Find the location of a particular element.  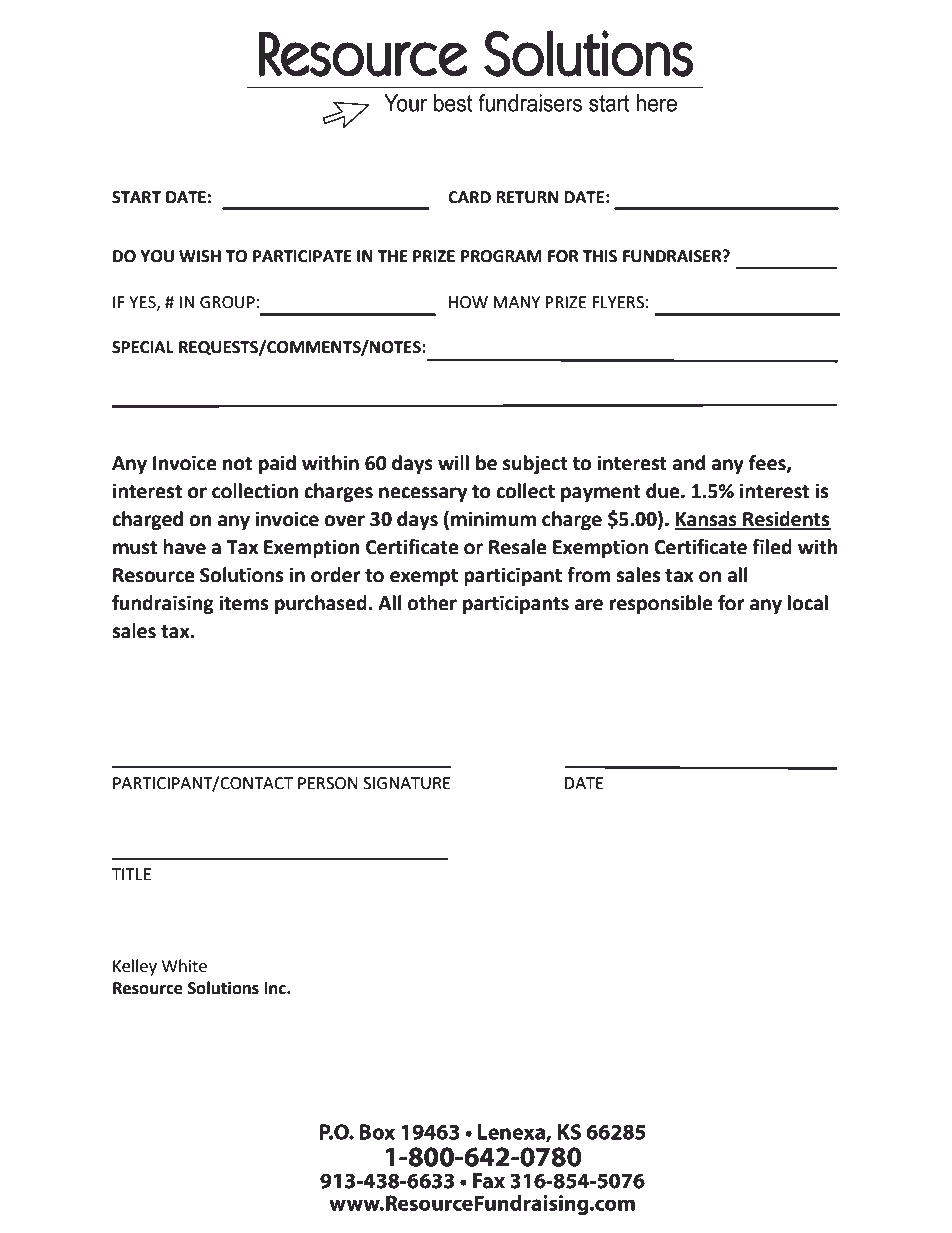

SPECIAL is located at coordinates (143, 347).
